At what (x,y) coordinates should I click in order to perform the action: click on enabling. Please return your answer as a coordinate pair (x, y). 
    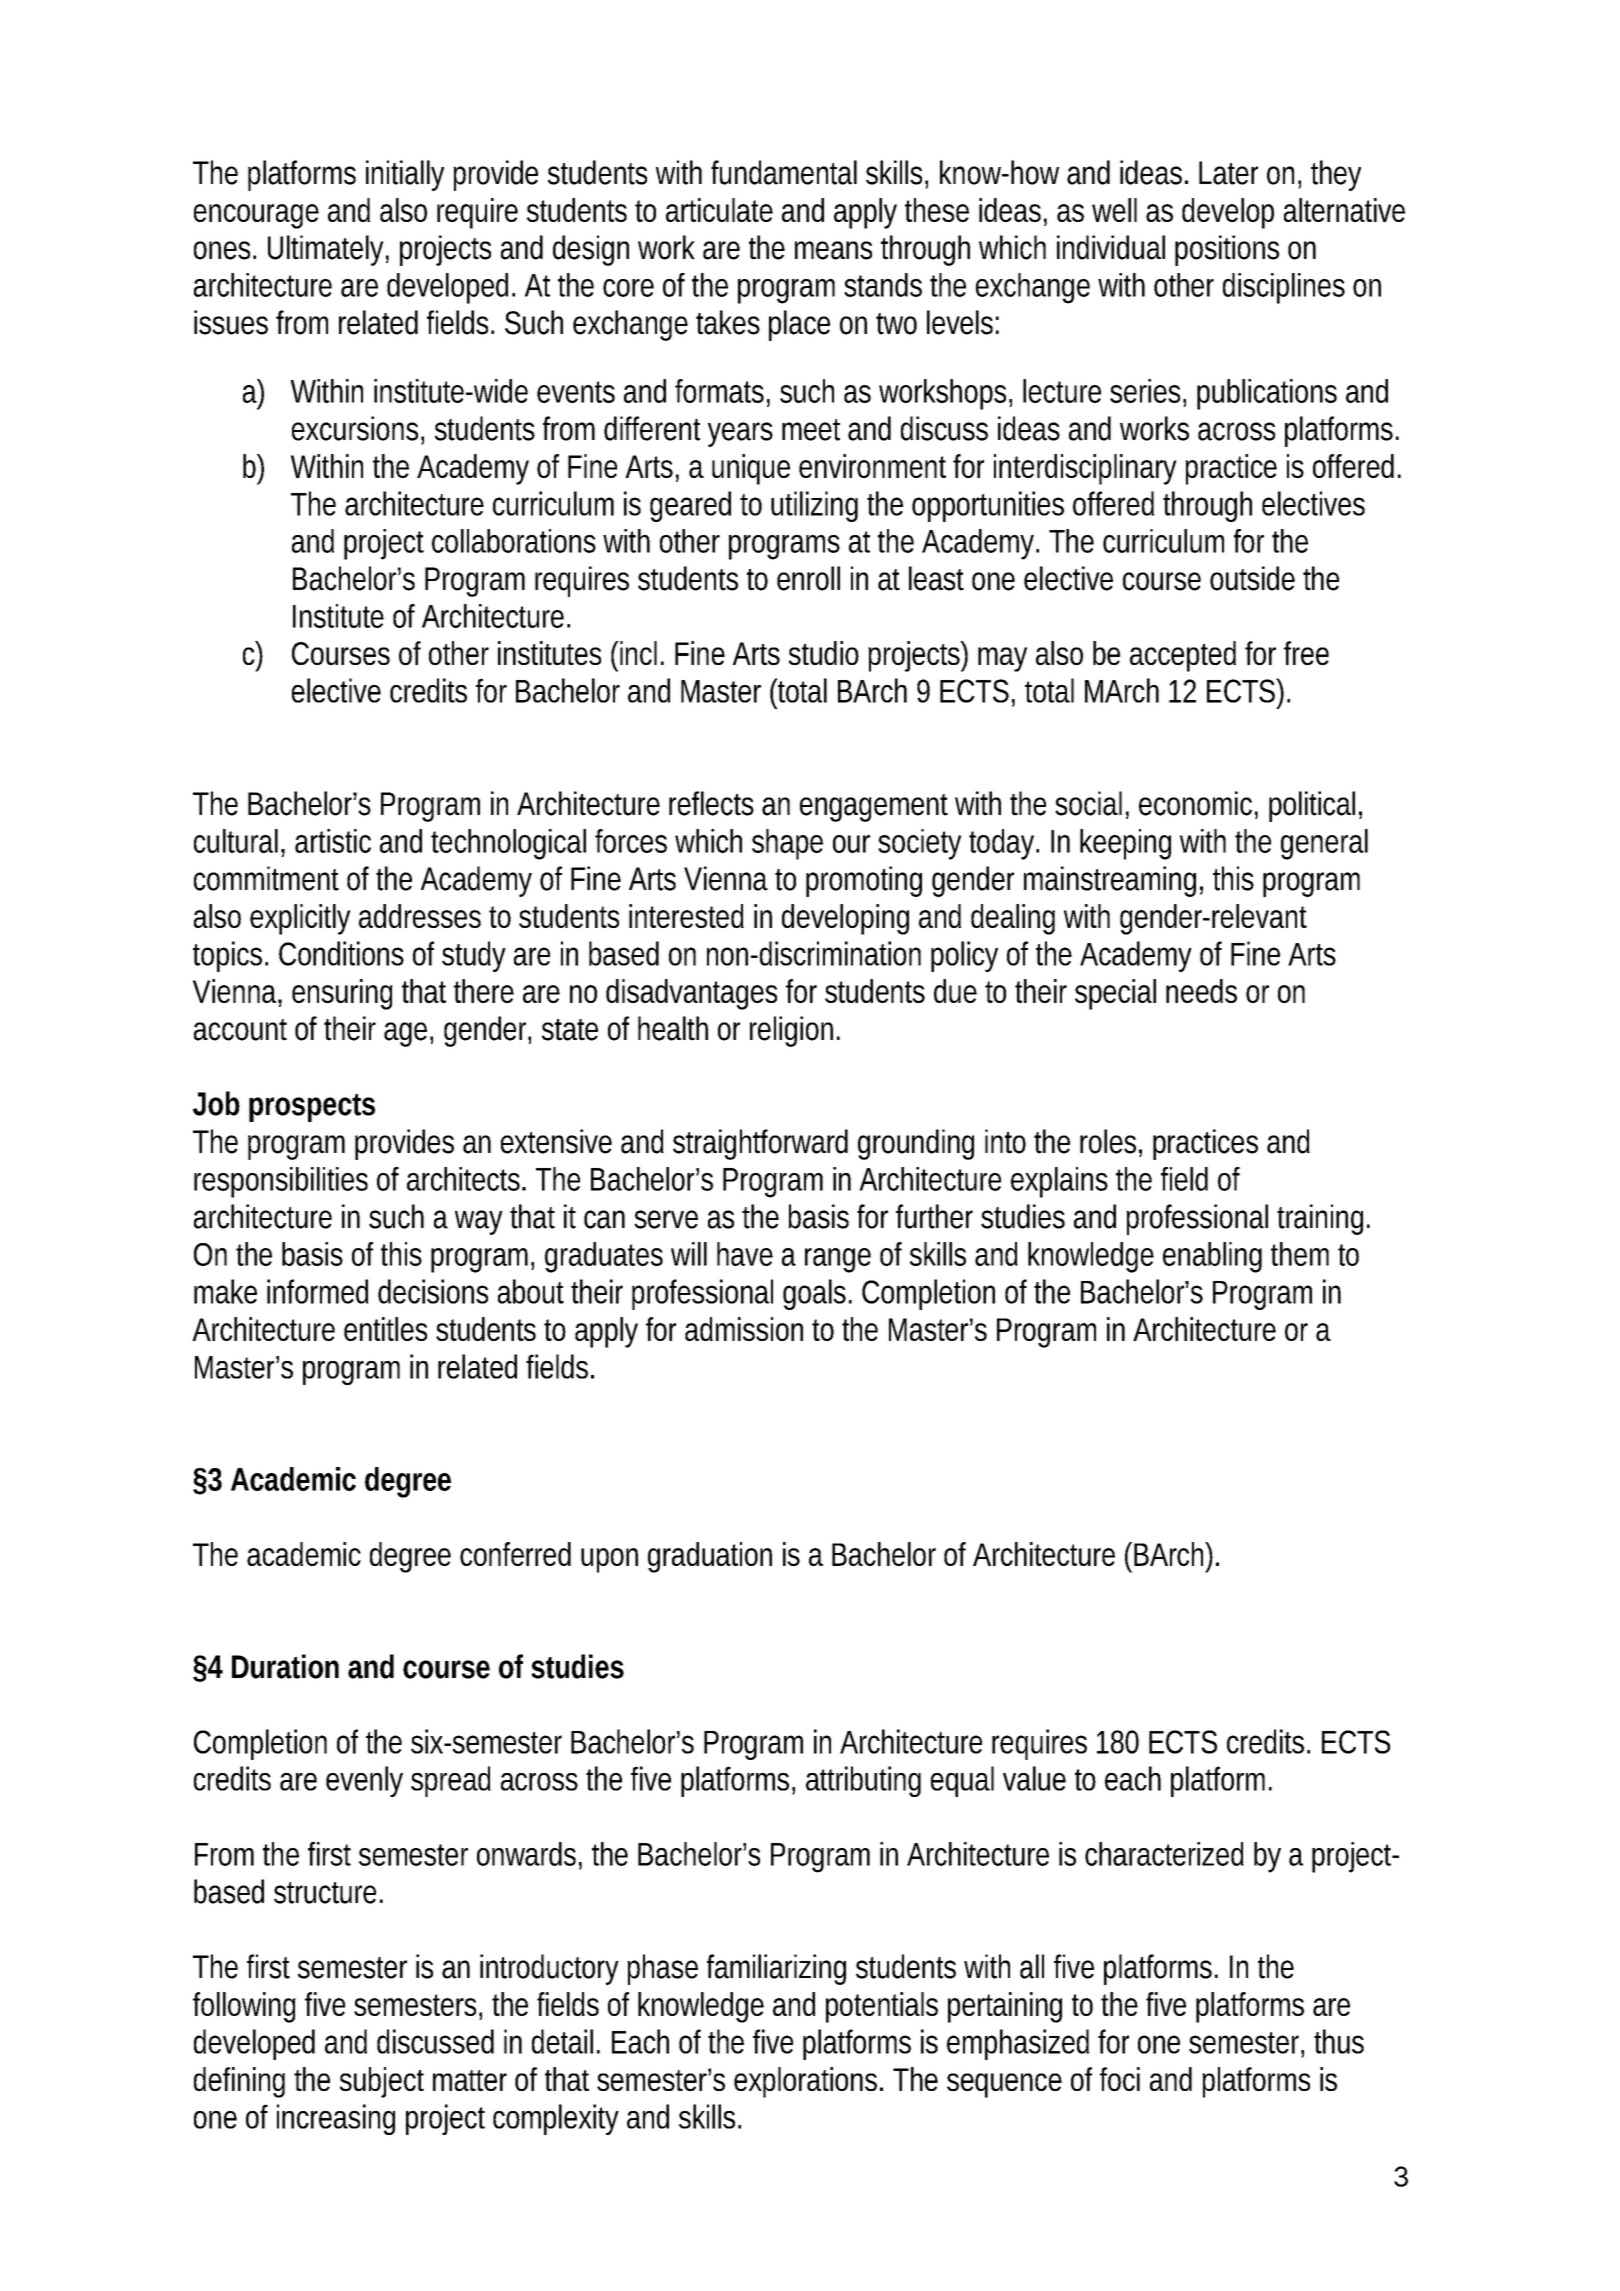
    Looking at the image, I should click on (1212, 1257).
